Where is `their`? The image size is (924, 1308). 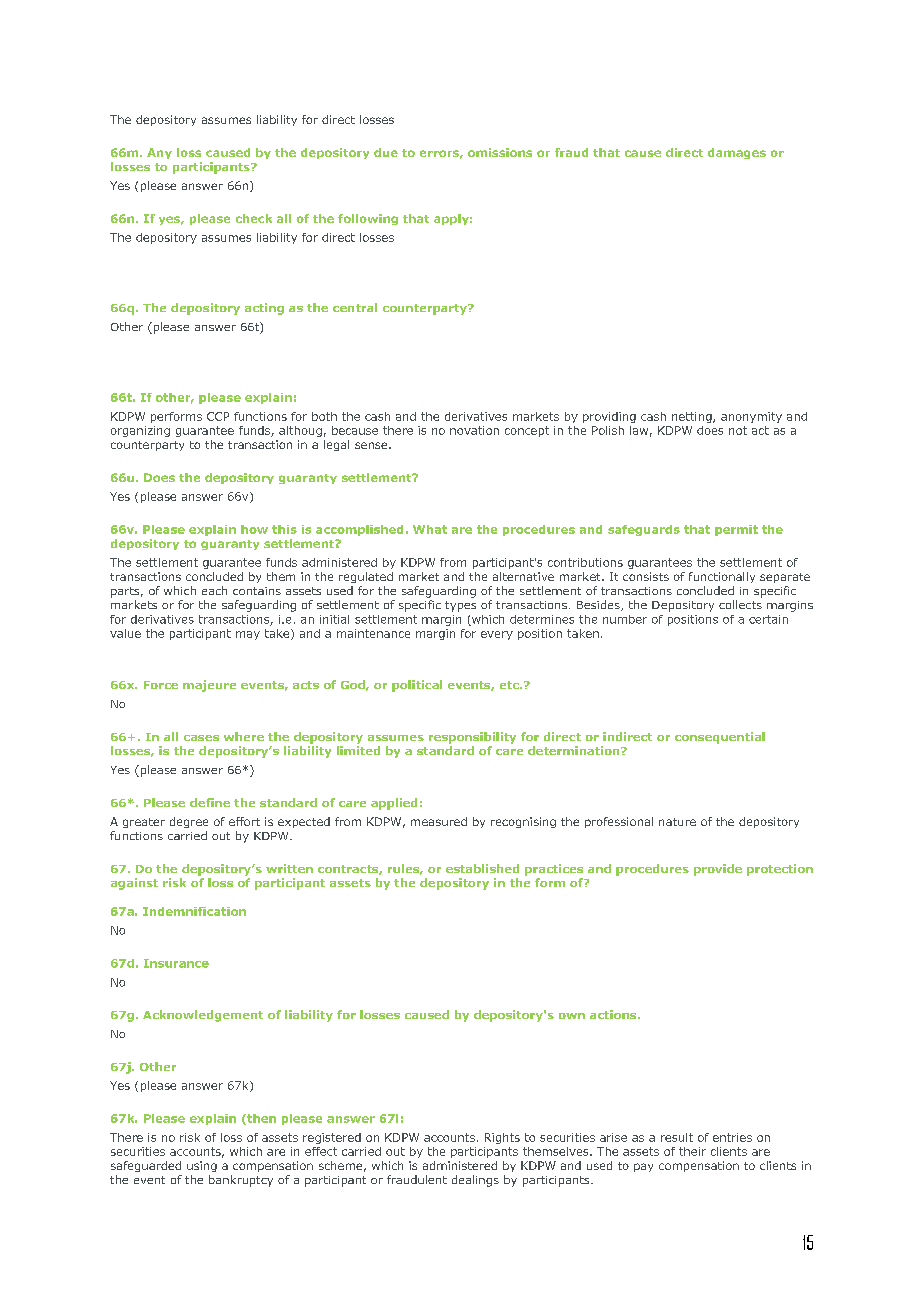
their is located at coordinates (692, 1151).
